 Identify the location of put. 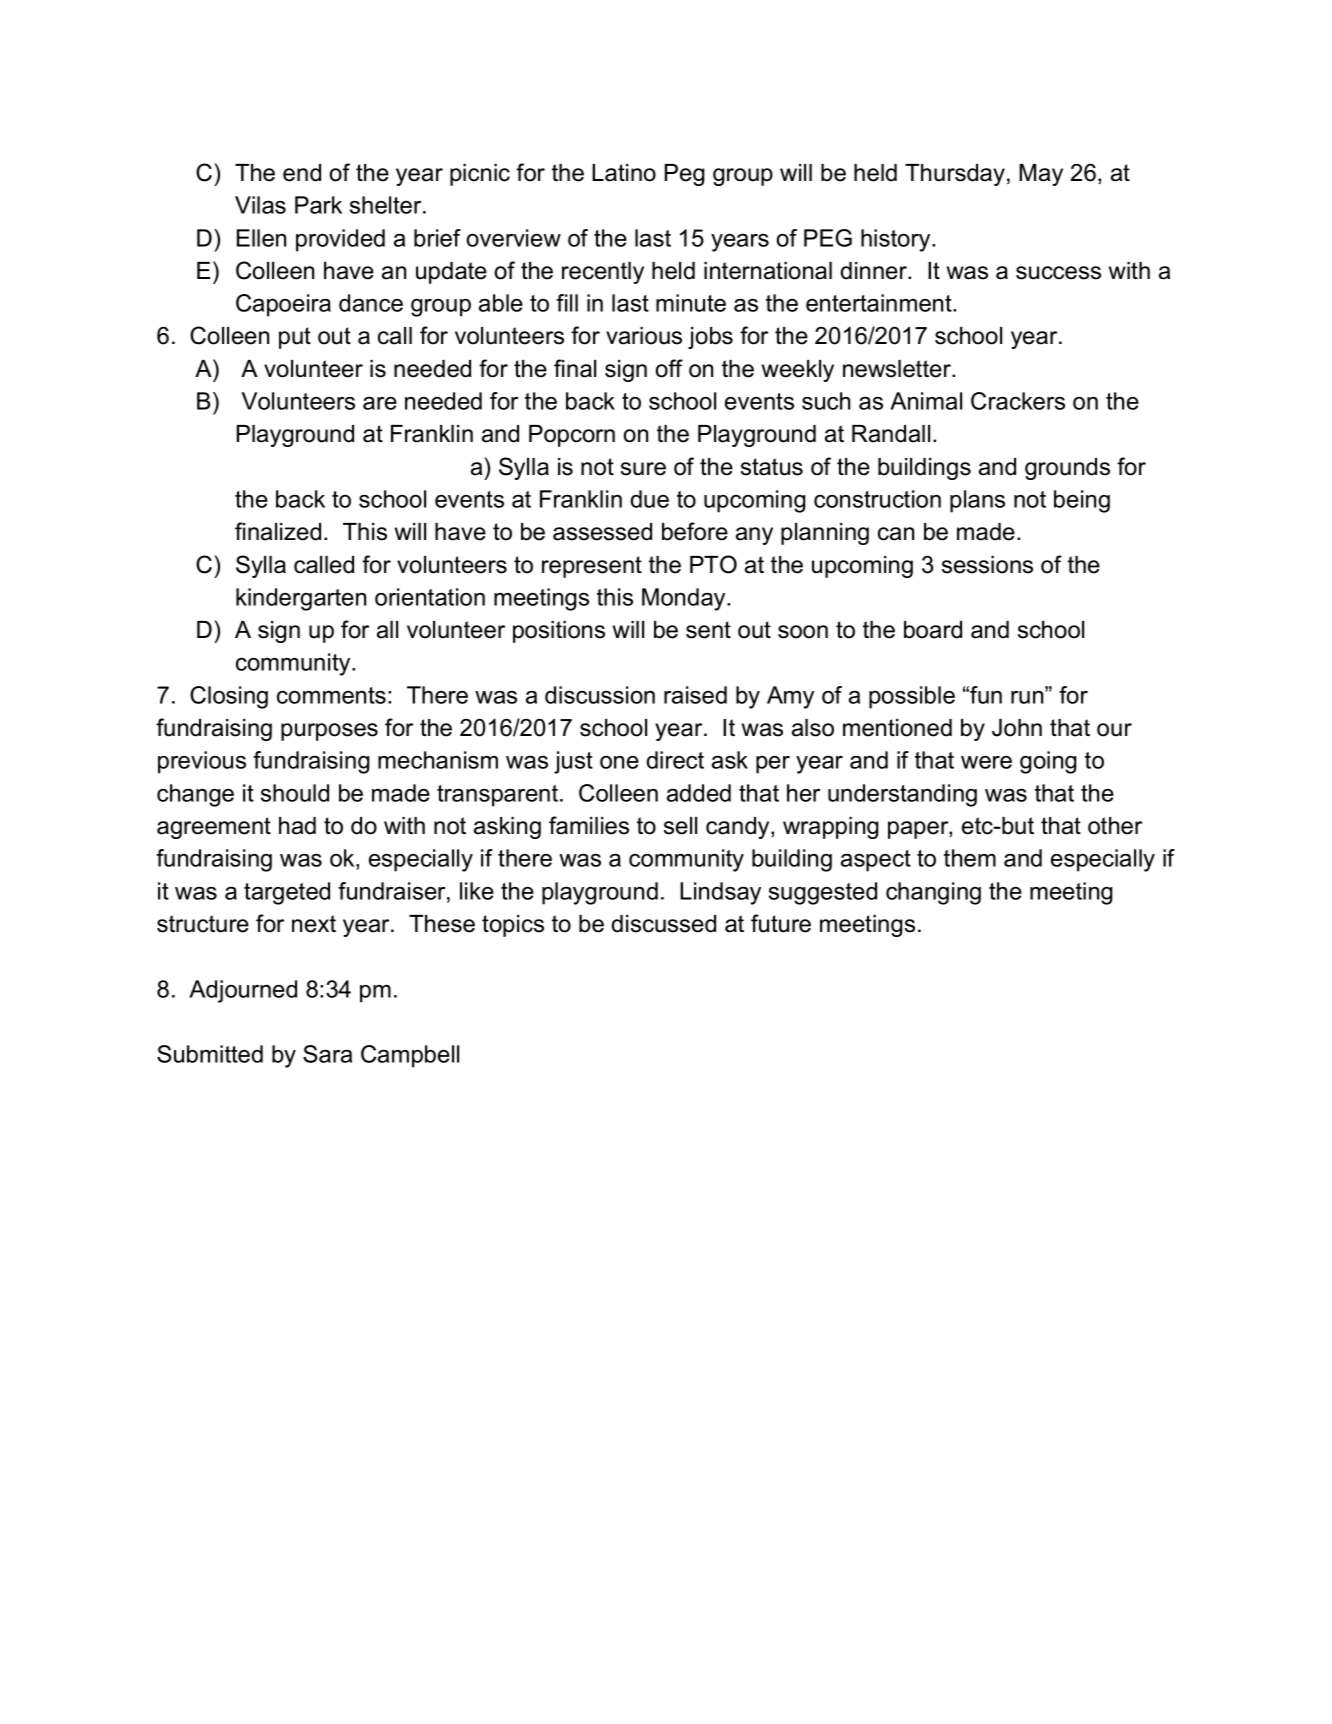
(295, 338).
